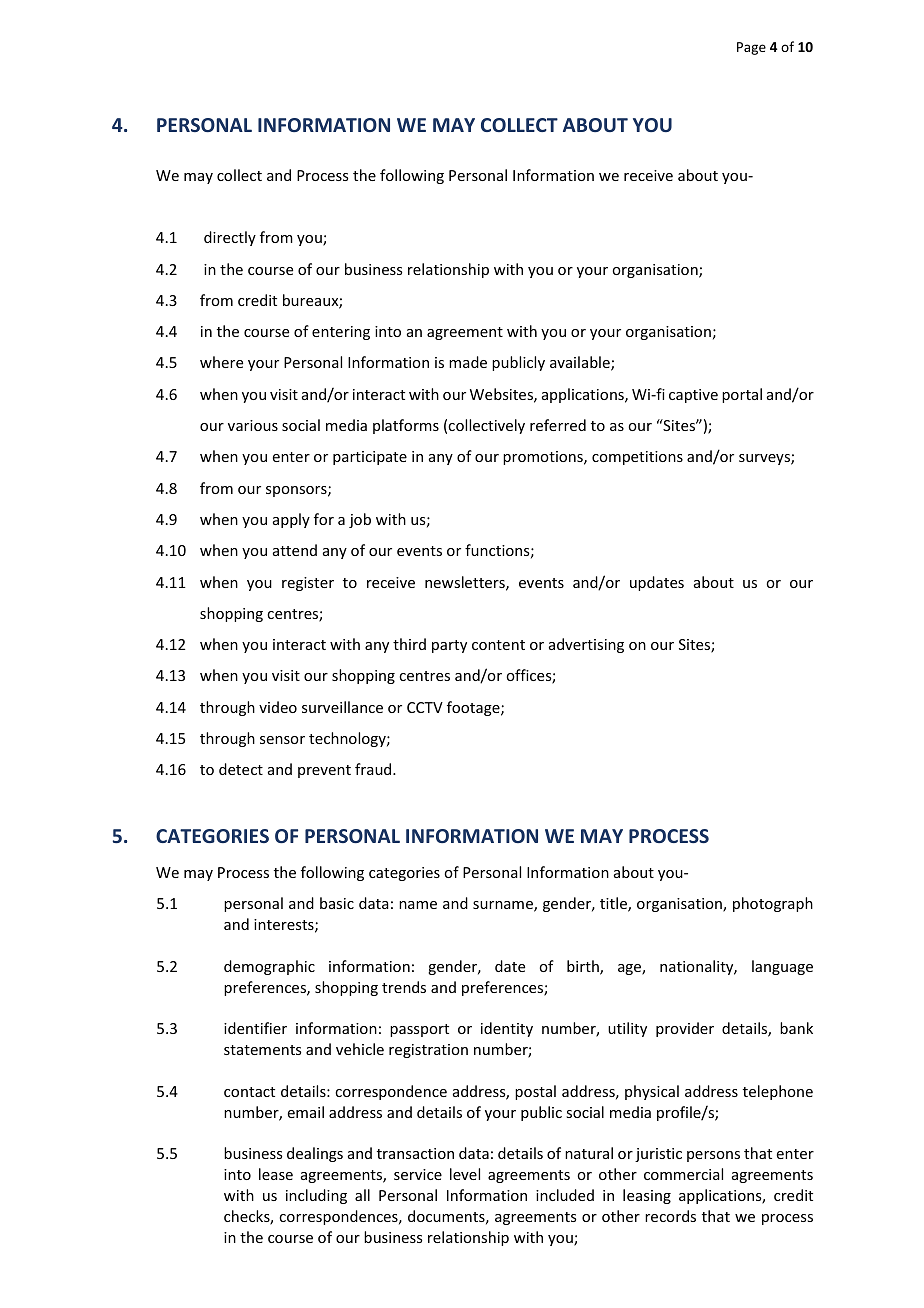 This screenshot has width=924, height=1308. I want to click on where, so click(221, 362).
